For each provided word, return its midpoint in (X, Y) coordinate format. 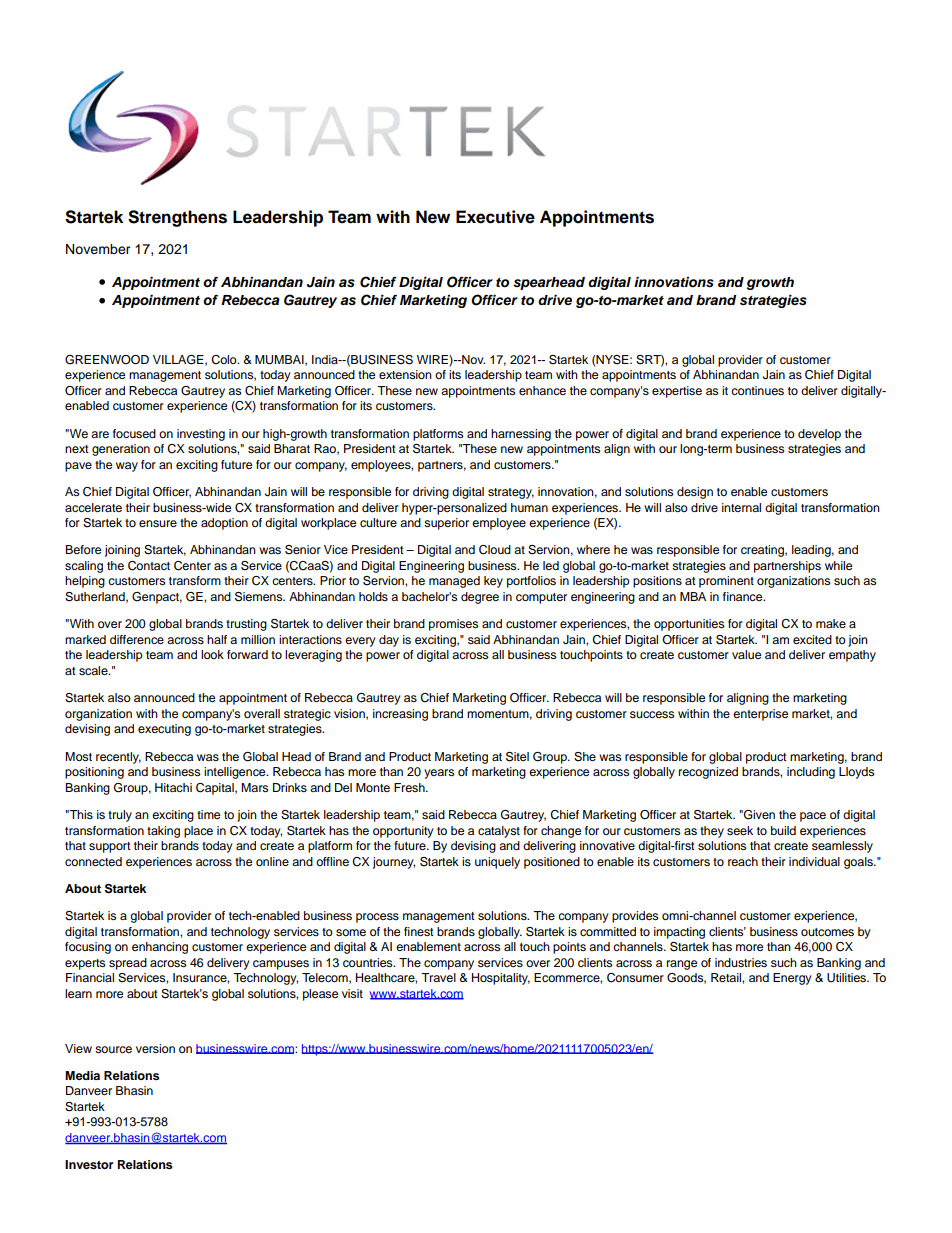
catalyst (499, 832)
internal (741, 507)
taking (163, 832)
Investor (89, 1164)
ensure (158, 523)
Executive (495, 217)
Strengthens (177, 218)
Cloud (495, 550)
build (783, 830)
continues (757, 390)
